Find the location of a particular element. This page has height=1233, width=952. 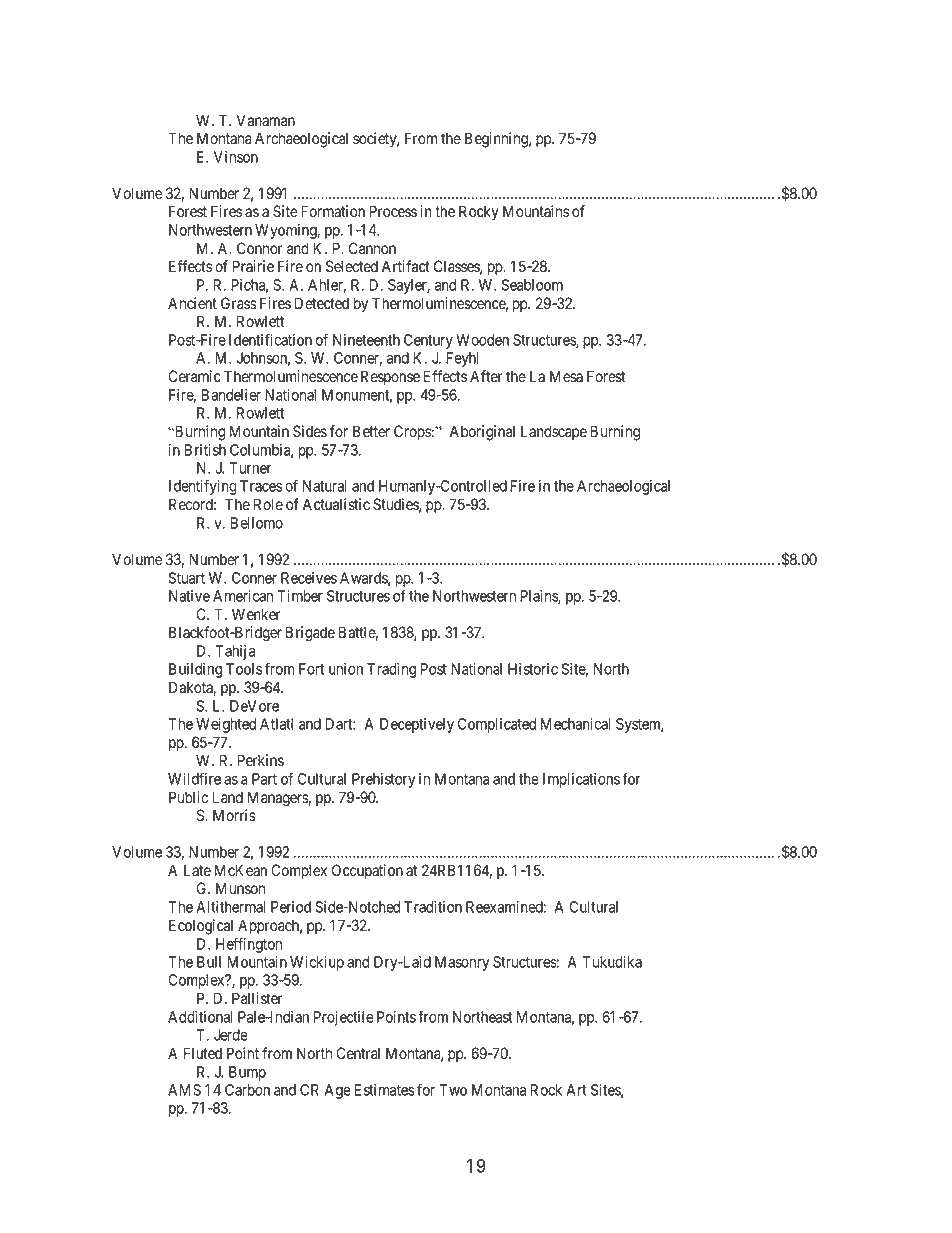

Vinson is located at coordinates (236, 157).
